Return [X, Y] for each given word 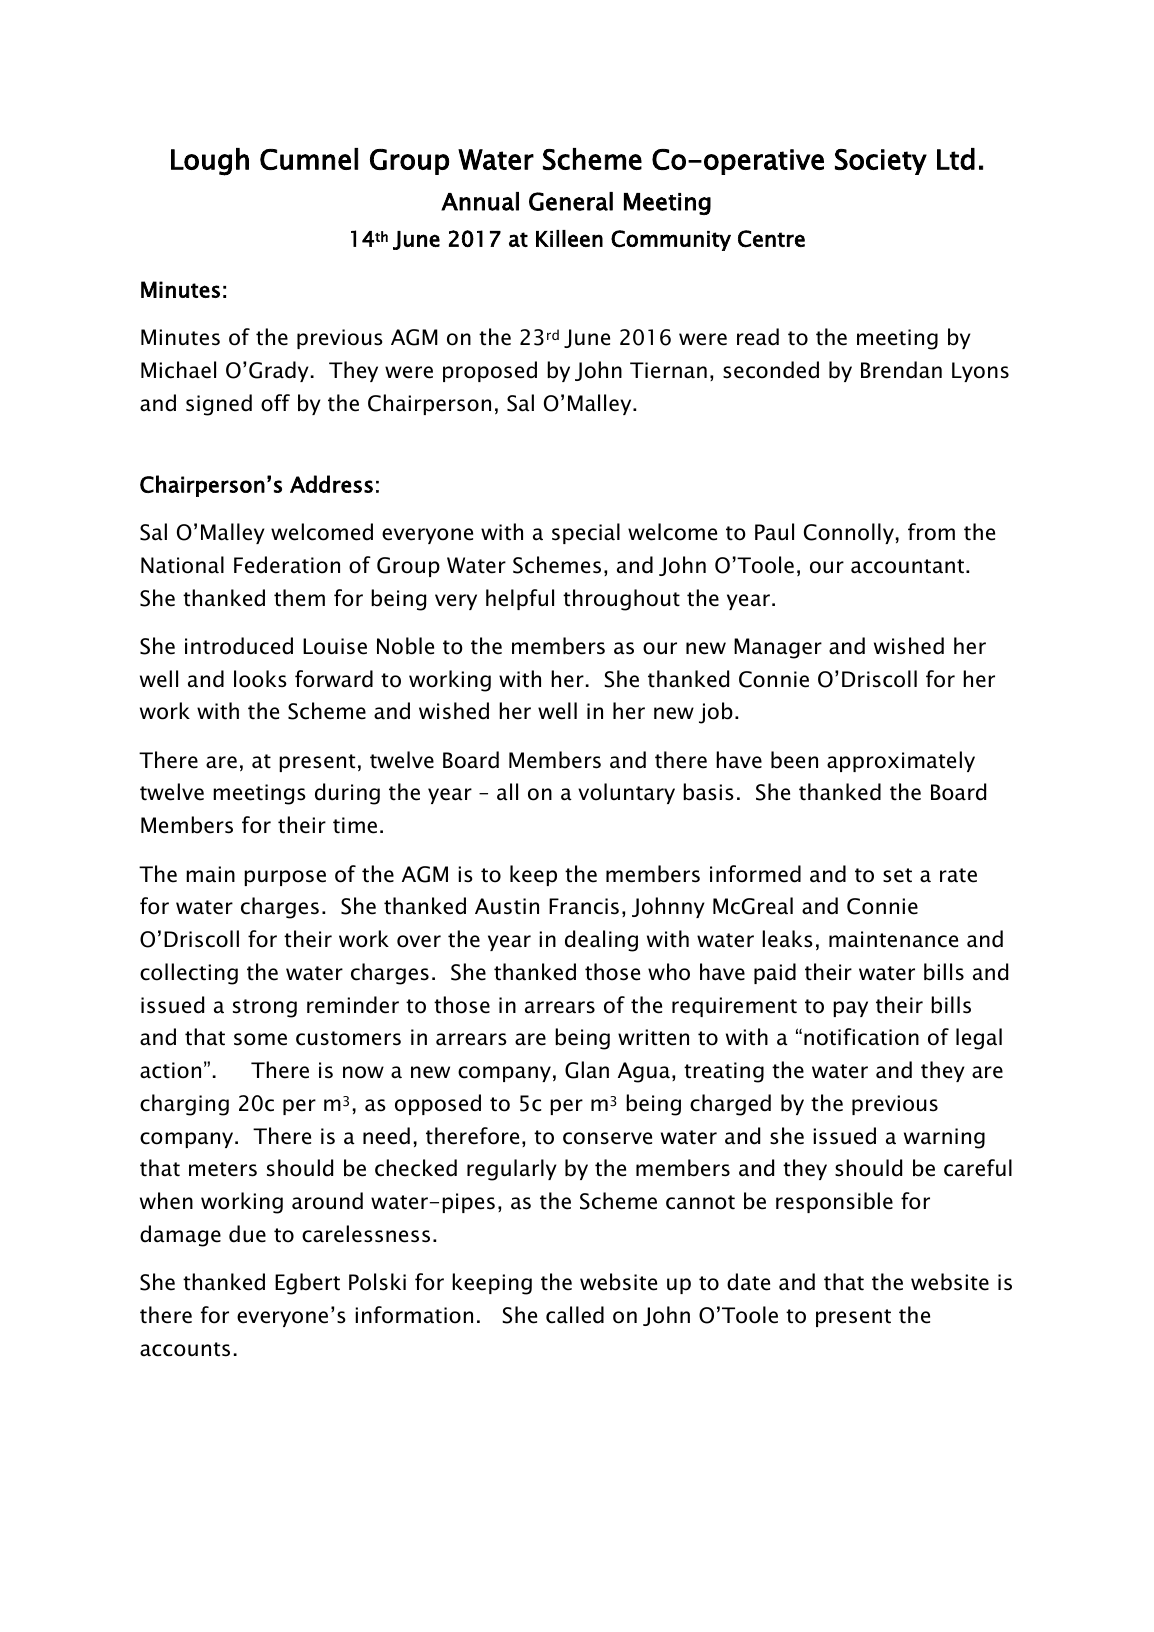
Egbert [307, 1284]
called [575, 1315]
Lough [210, 162]
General [571, 201]
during [347, 794]
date [748, 1282]
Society [881, 162]
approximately [901, 761]
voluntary [626, 793]
